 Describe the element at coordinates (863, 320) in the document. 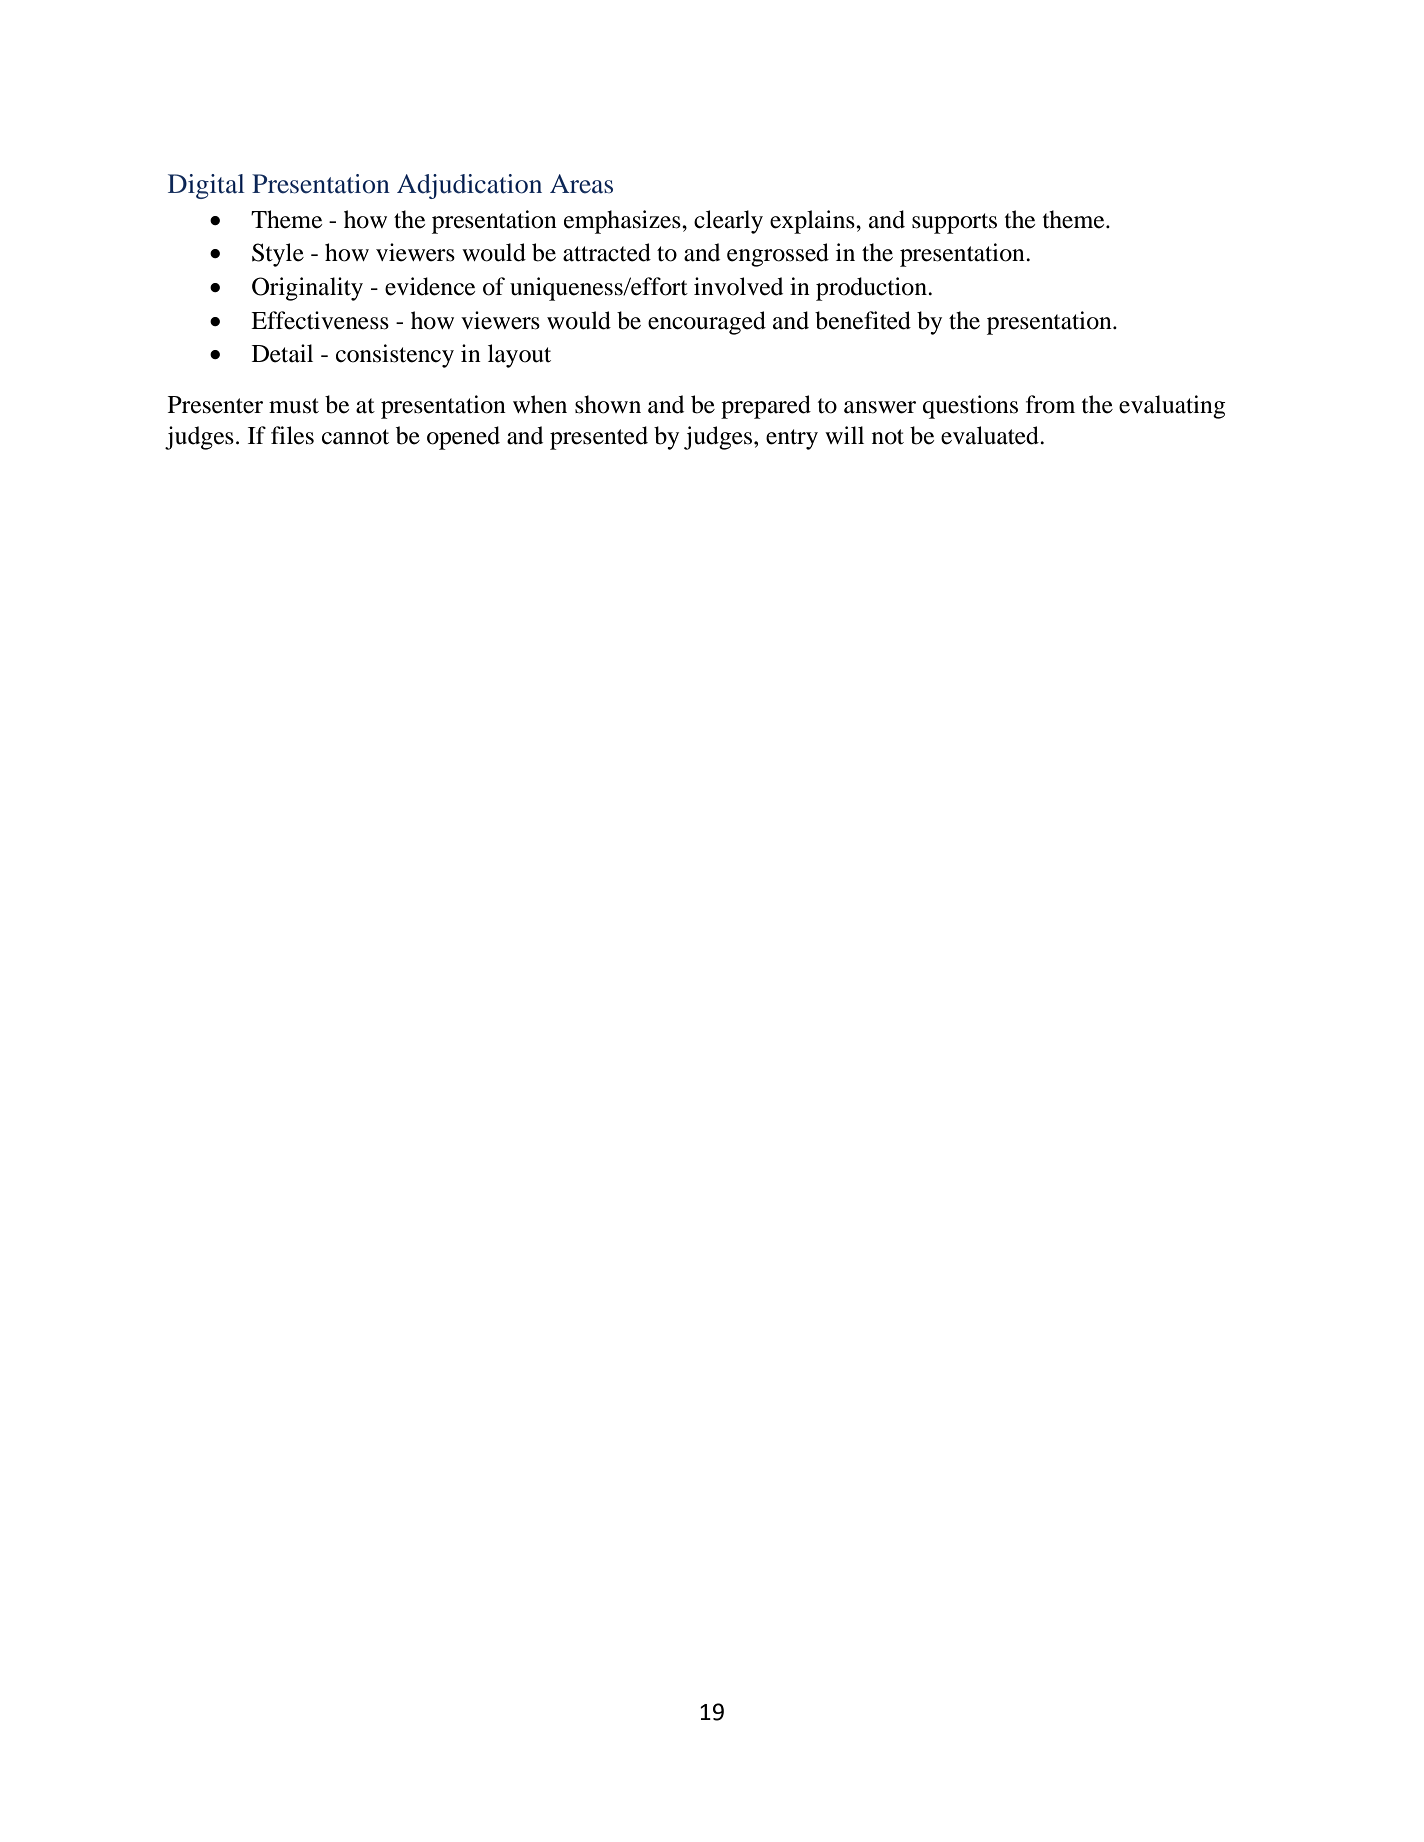

I see `benefited` at that location.
